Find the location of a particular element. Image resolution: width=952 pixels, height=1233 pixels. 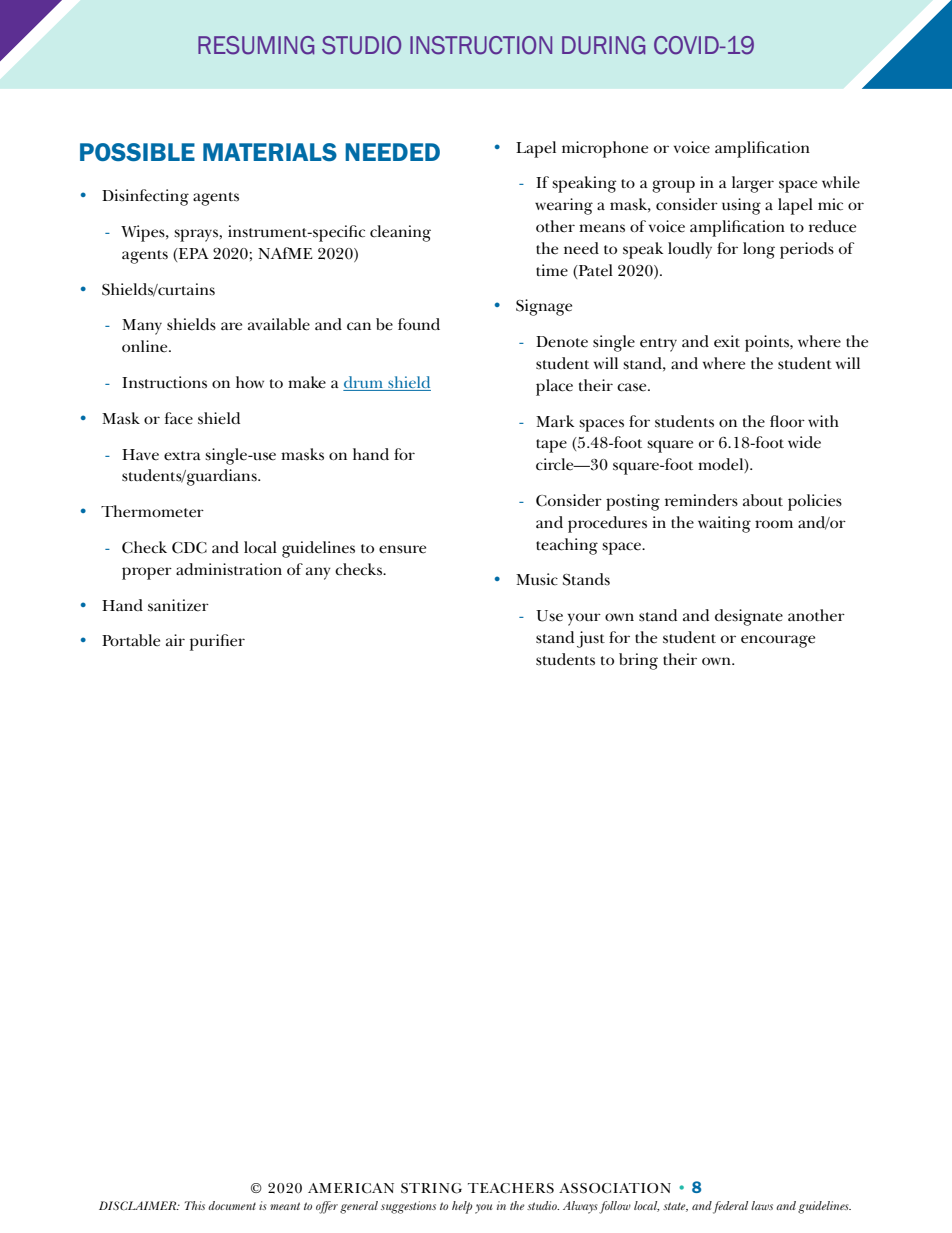

purifier is located at coordinates (217, 642).
